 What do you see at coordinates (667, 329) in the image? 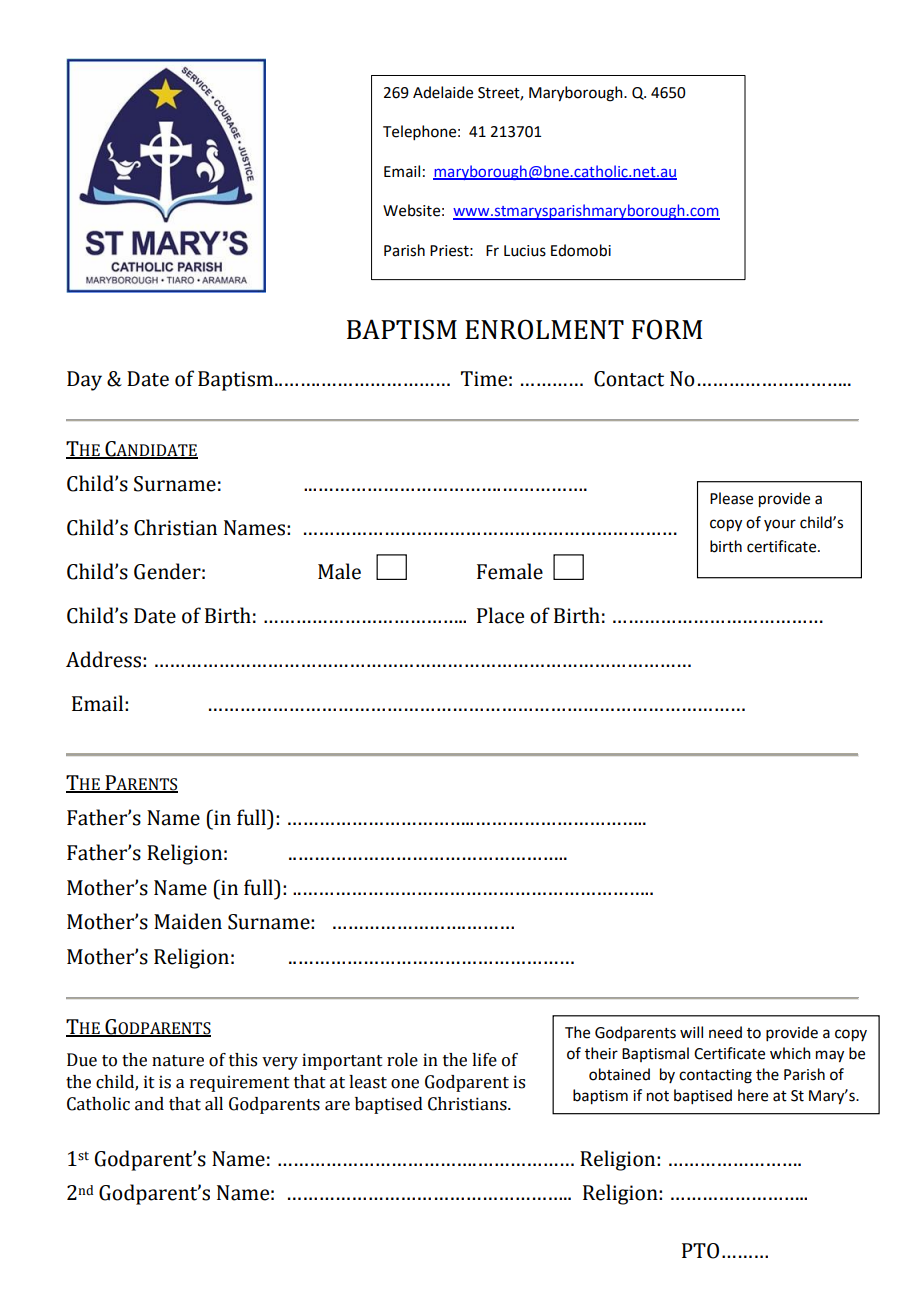
I see `FORM` at bounding box center [667, 329].
